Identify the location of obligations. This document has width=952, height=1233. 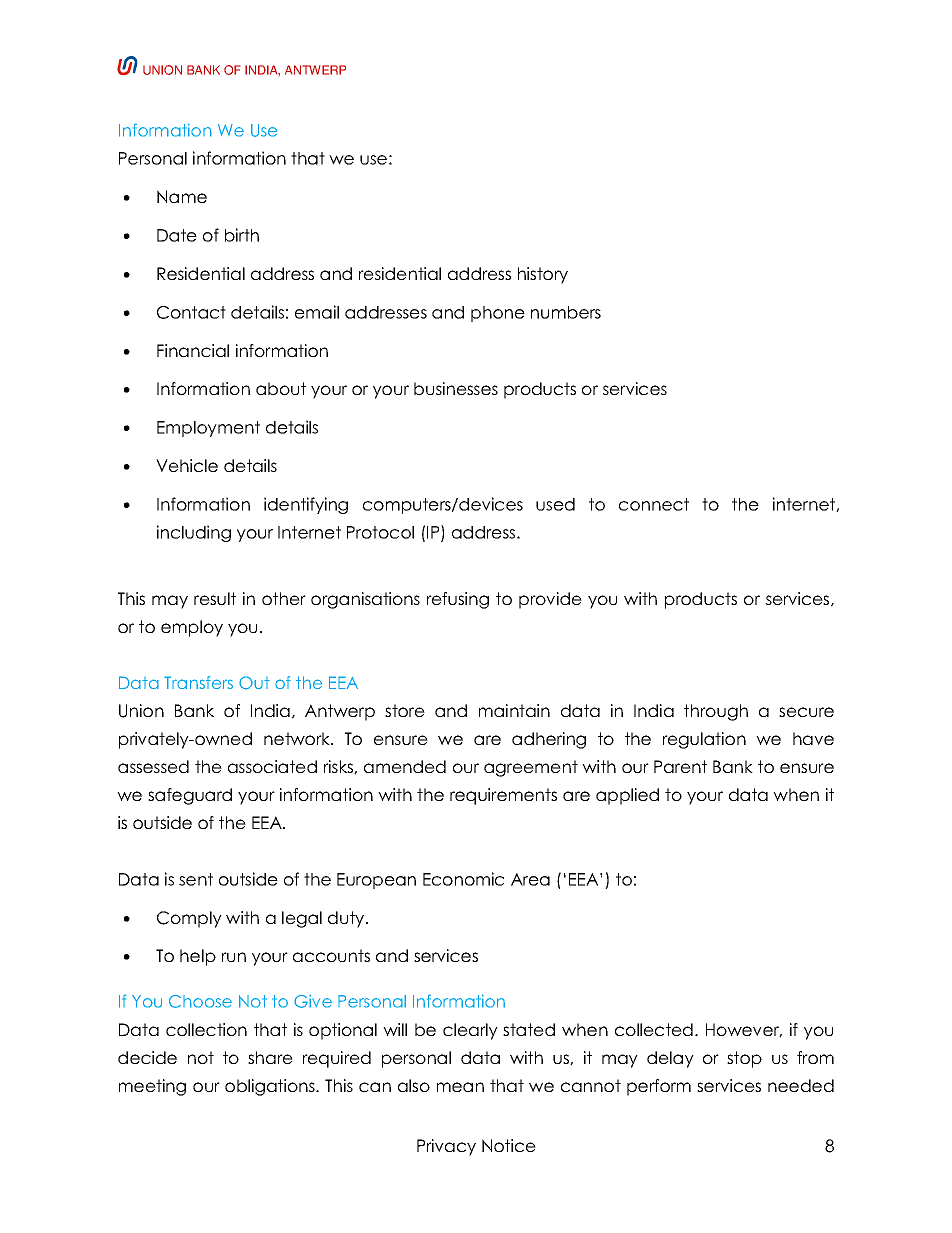
(271, 1087).
